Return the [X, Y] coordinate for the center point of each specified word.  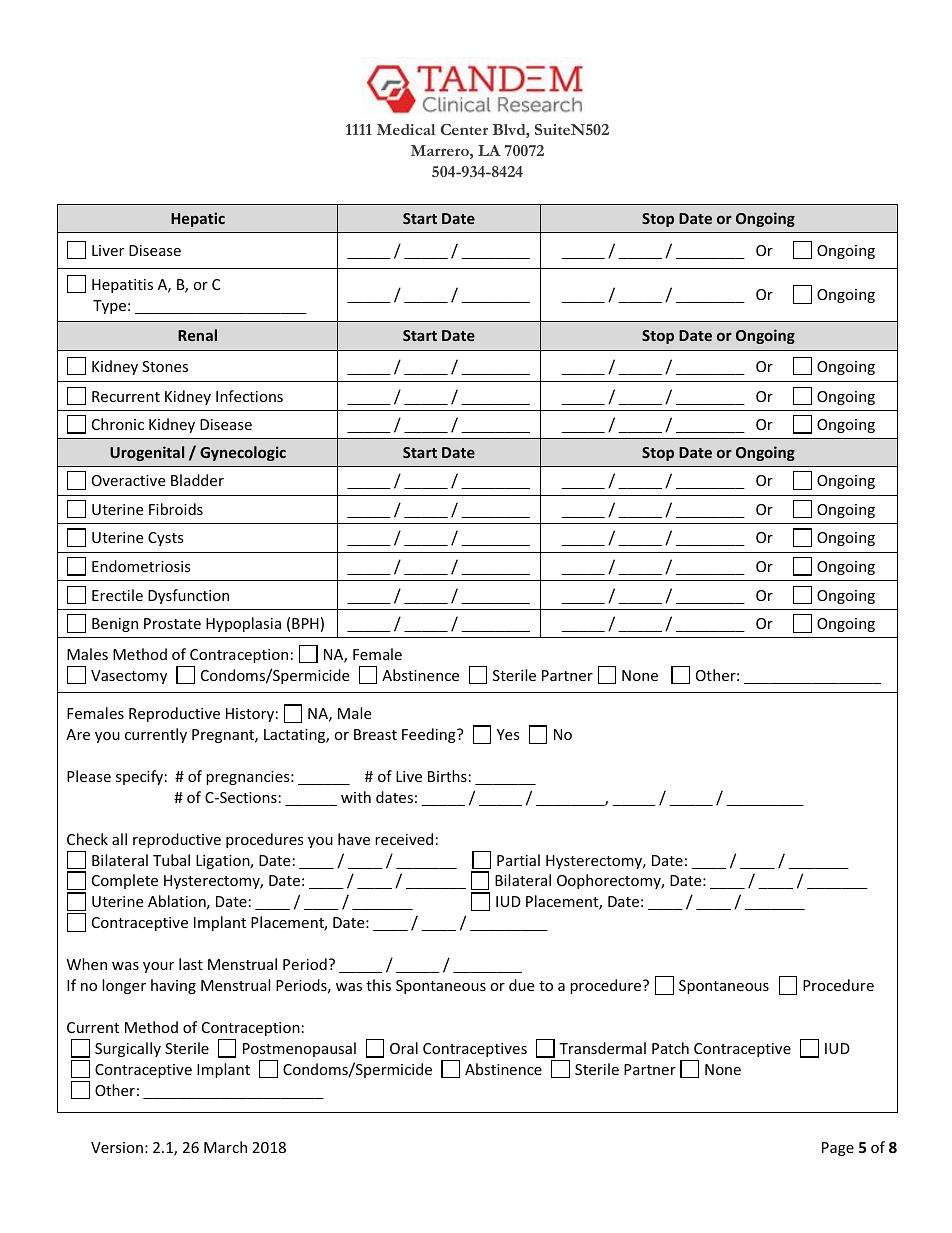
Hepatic [198, 219]
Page [838, 1149]
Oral [404, 1048]
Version [117, 1147]
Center [464, 129]
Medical [406, 129]
